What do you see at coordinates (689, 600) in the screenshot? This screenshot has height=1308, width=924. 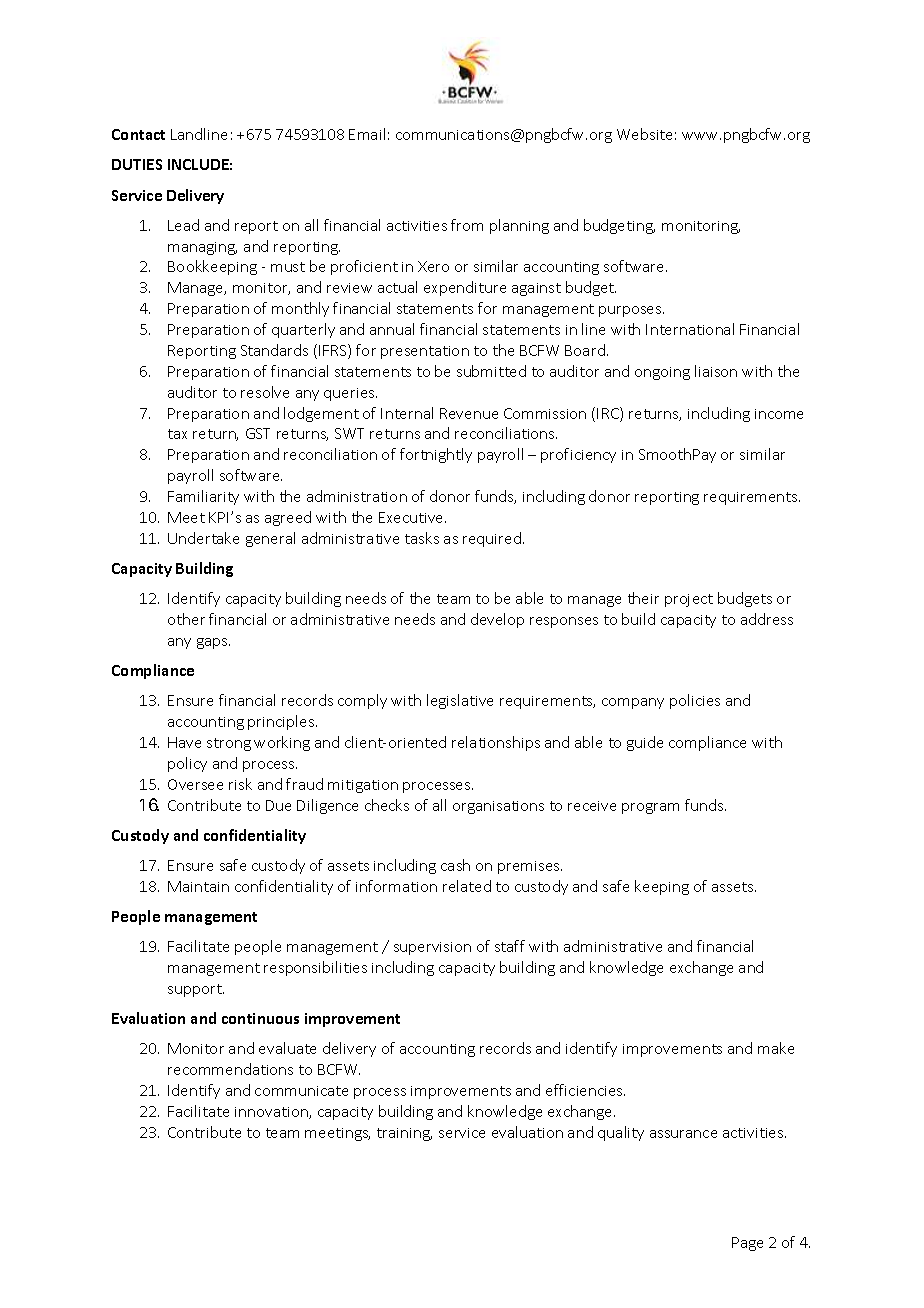 I see `project` at bounding box center [689, 600].
